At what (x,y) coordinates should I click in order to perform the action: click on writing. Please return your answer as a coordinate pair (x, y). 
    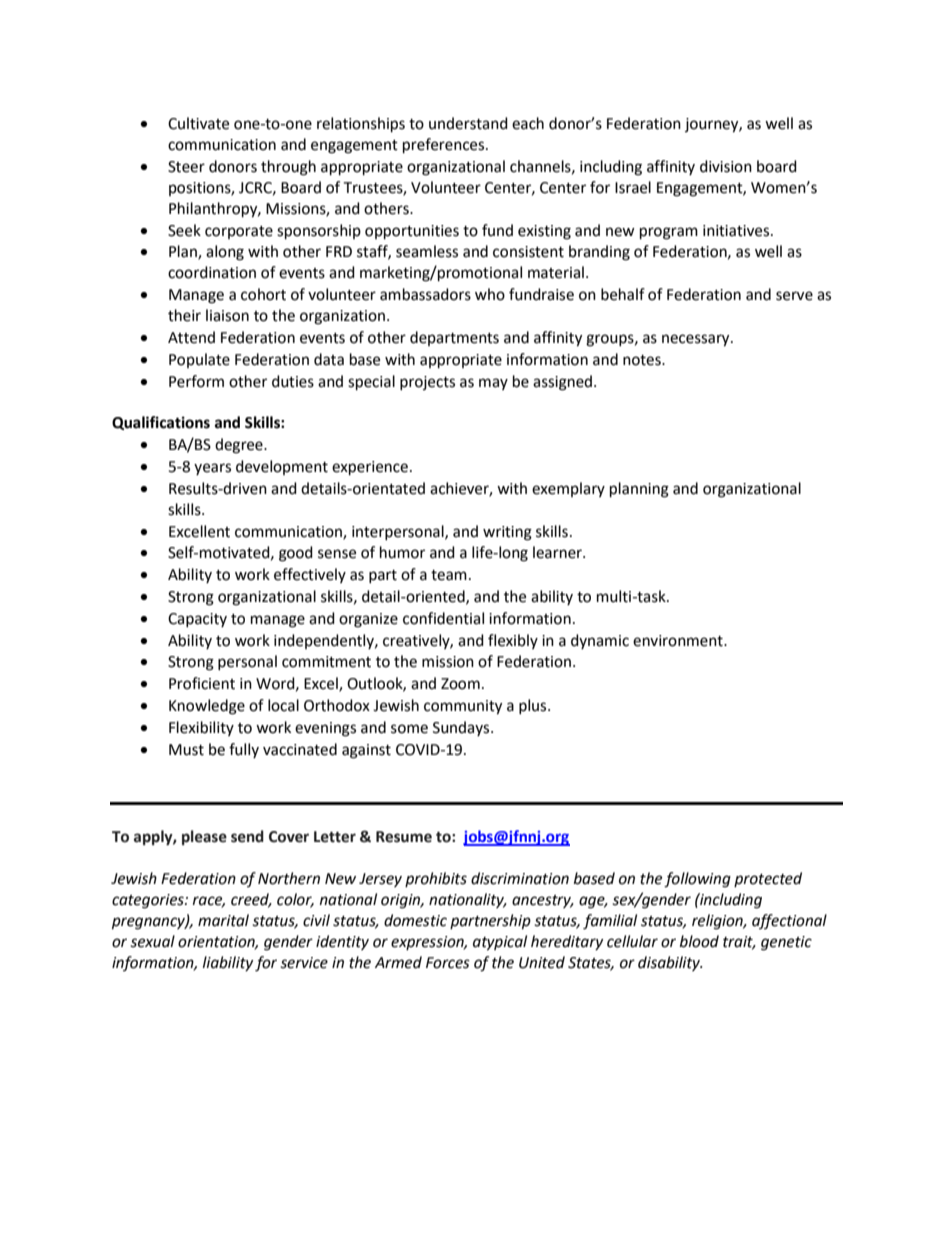
    Looking at the image, I should click on (507, 533).
